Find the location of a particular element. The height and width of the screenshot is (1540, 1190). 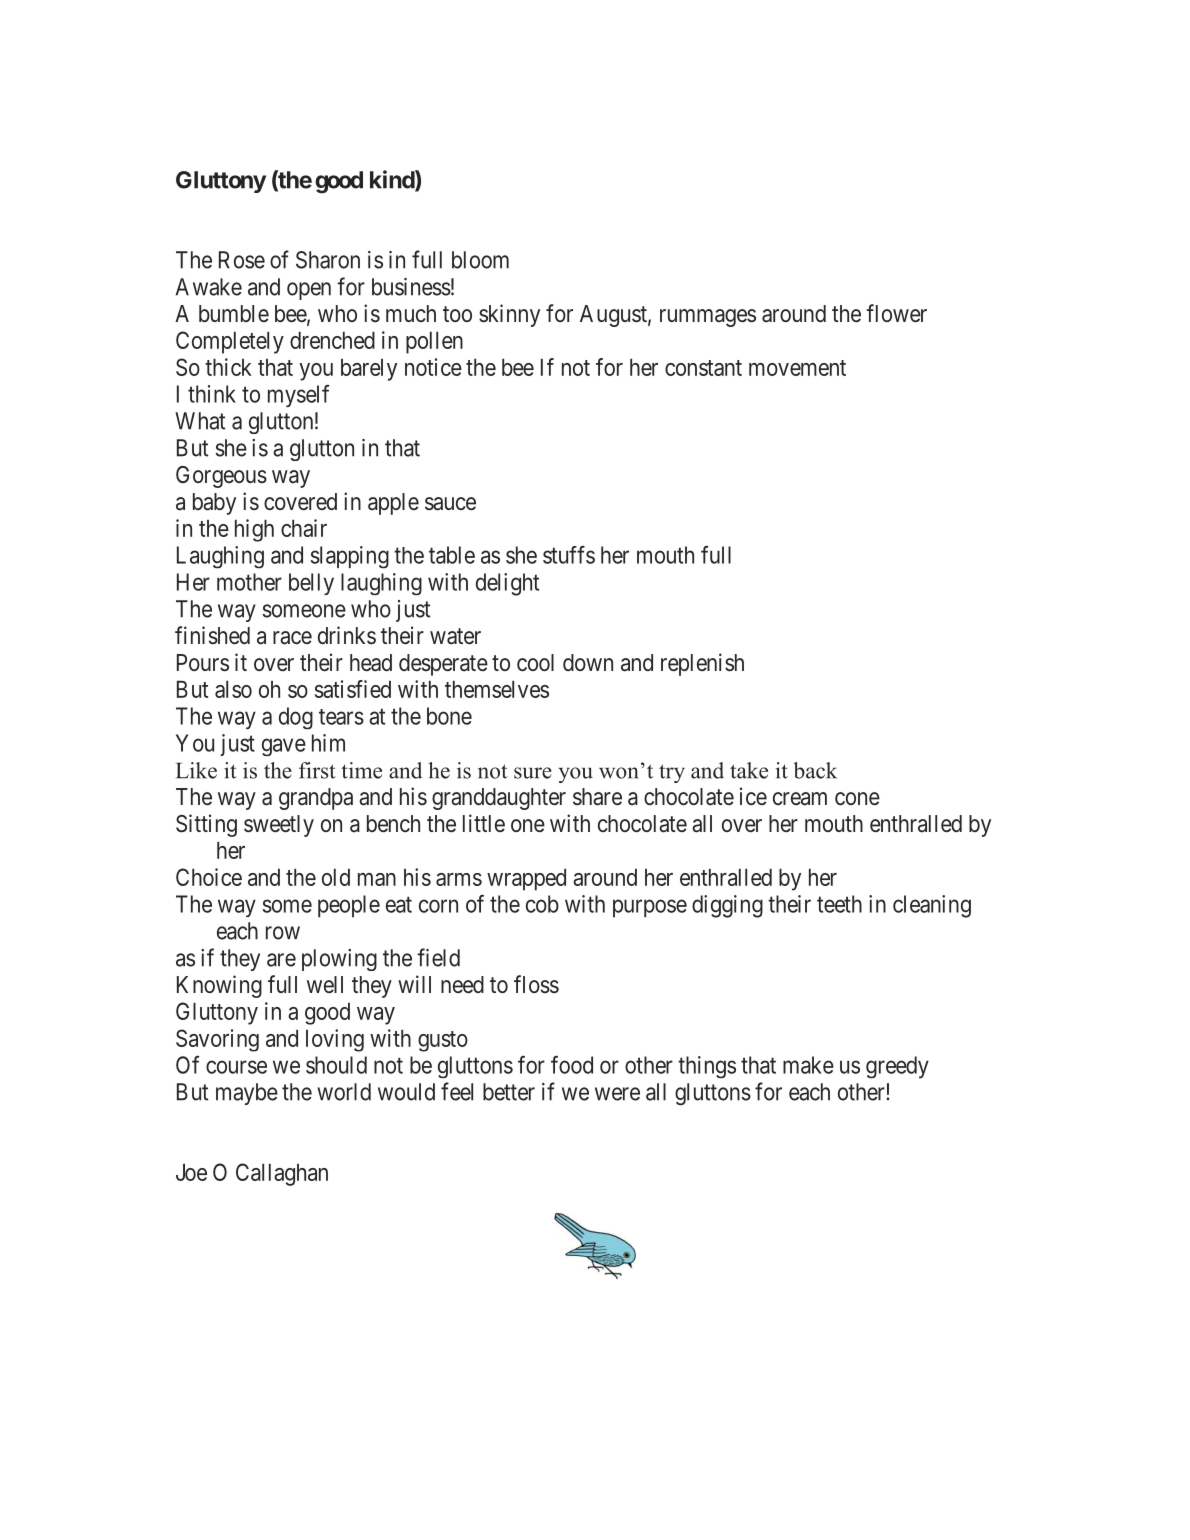

flower is located at coordinates (896, 313).
